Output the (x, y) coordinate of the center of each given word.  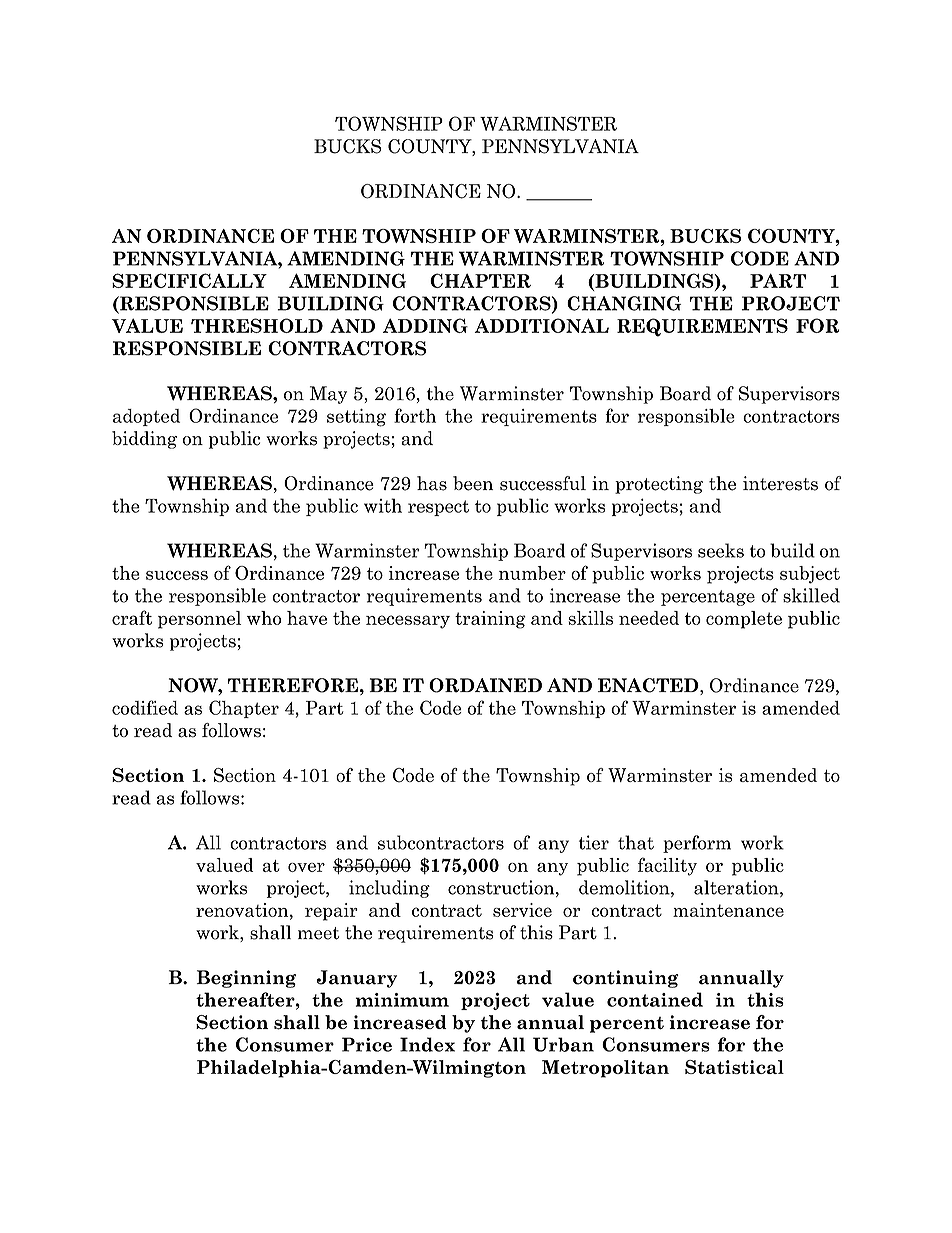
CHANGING (624, 303)
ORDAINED (485, 685)
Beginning (246, 979)
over (306, 867)
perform (697, 844)
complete (744, 620)
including (389, 889)
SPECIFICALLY (189, 280)
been (473, 483)
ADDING (425, 325)
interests (780, 483)
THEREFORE (293, 685)
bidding (144, 440)
